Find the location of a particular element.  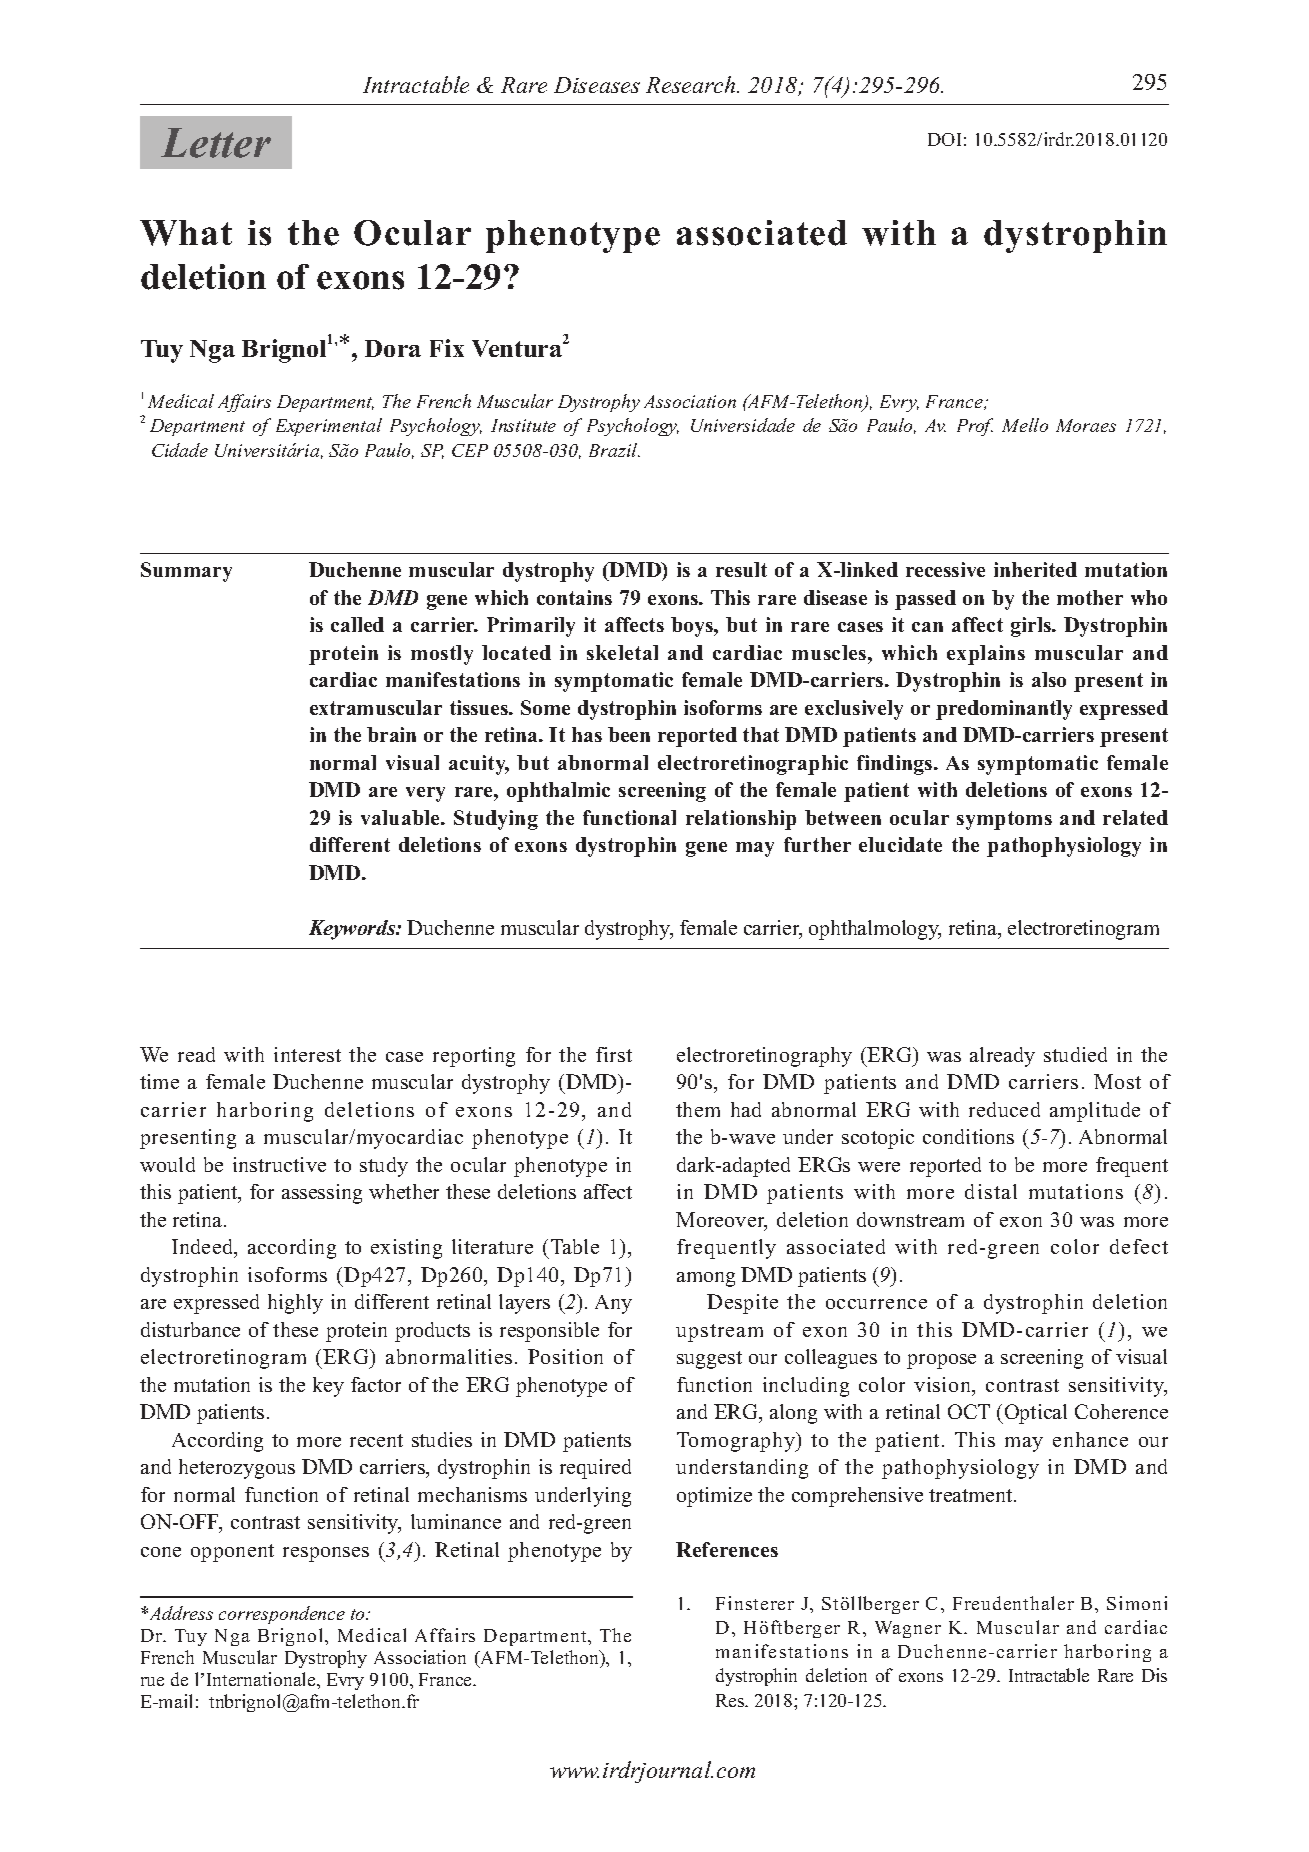

Keywords is located at coordinates (353, 930).
